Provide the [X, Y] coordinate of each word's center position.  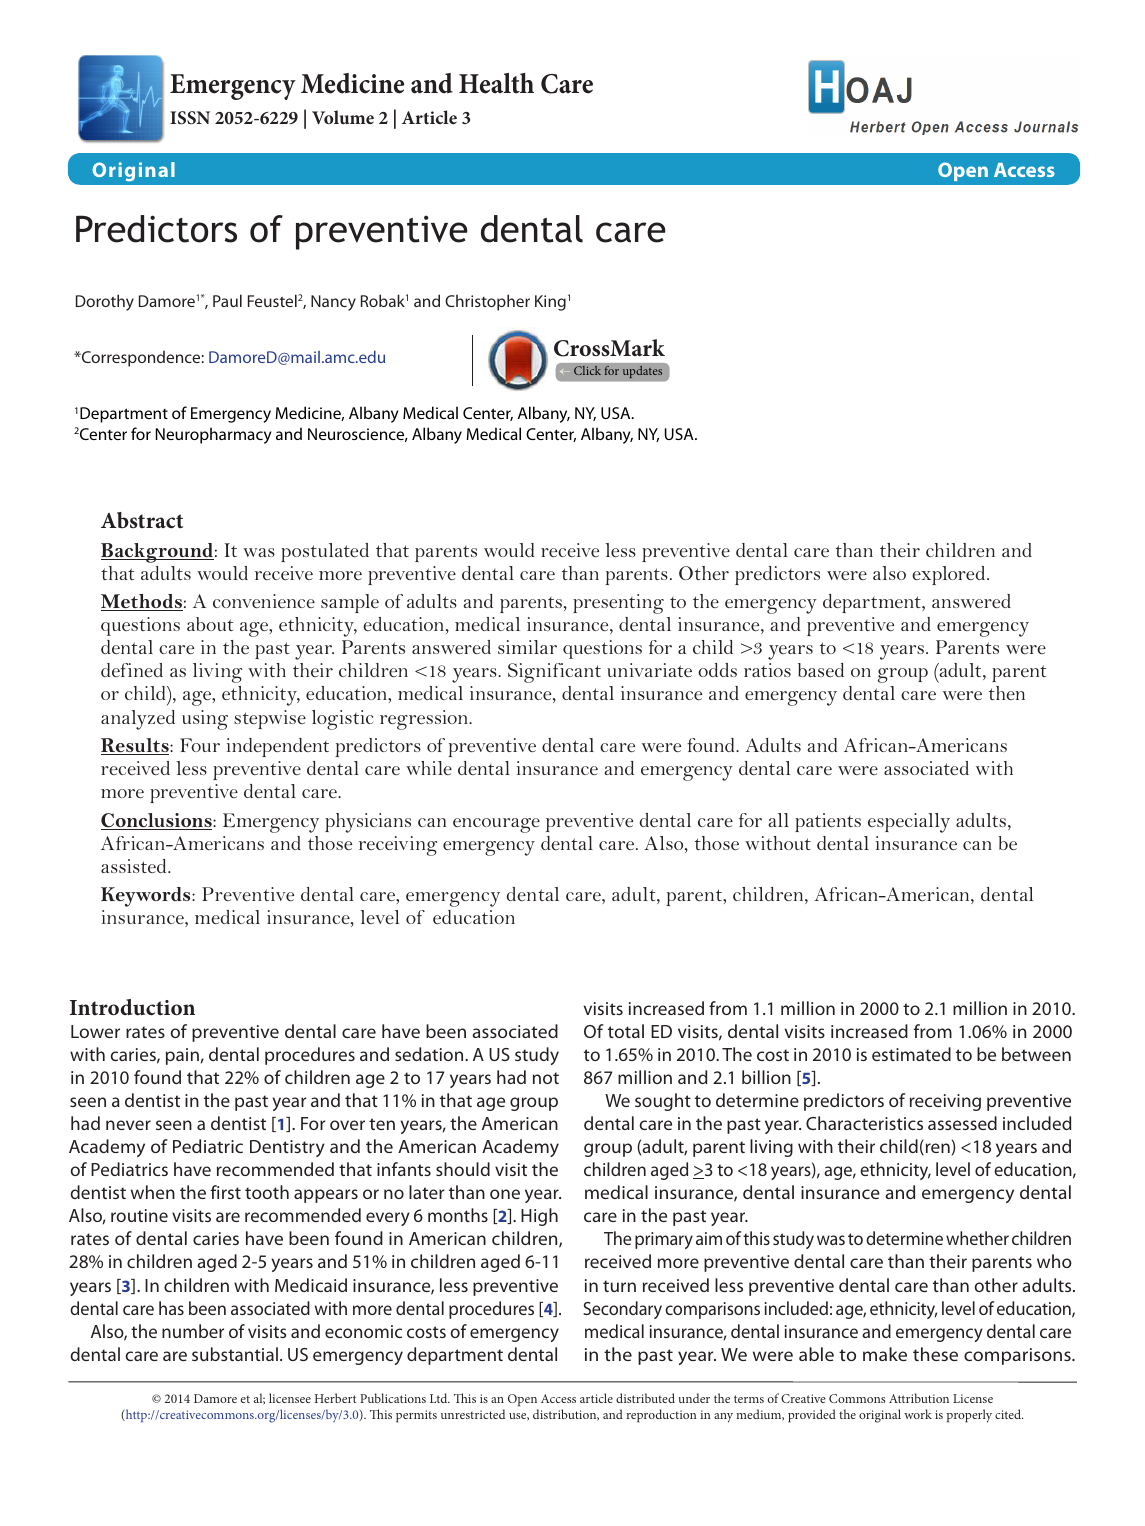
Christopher [487, 302]
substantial [235, 1354]
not [546, 1078]
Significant [554, 673]
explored [950, 575]
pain [182, 1056]
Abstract [142, 520]
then [1007, 693]
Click [587, 370]
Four [200, 745]
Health [496, 83]
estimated [911, 1054]
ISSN [190, 118]
